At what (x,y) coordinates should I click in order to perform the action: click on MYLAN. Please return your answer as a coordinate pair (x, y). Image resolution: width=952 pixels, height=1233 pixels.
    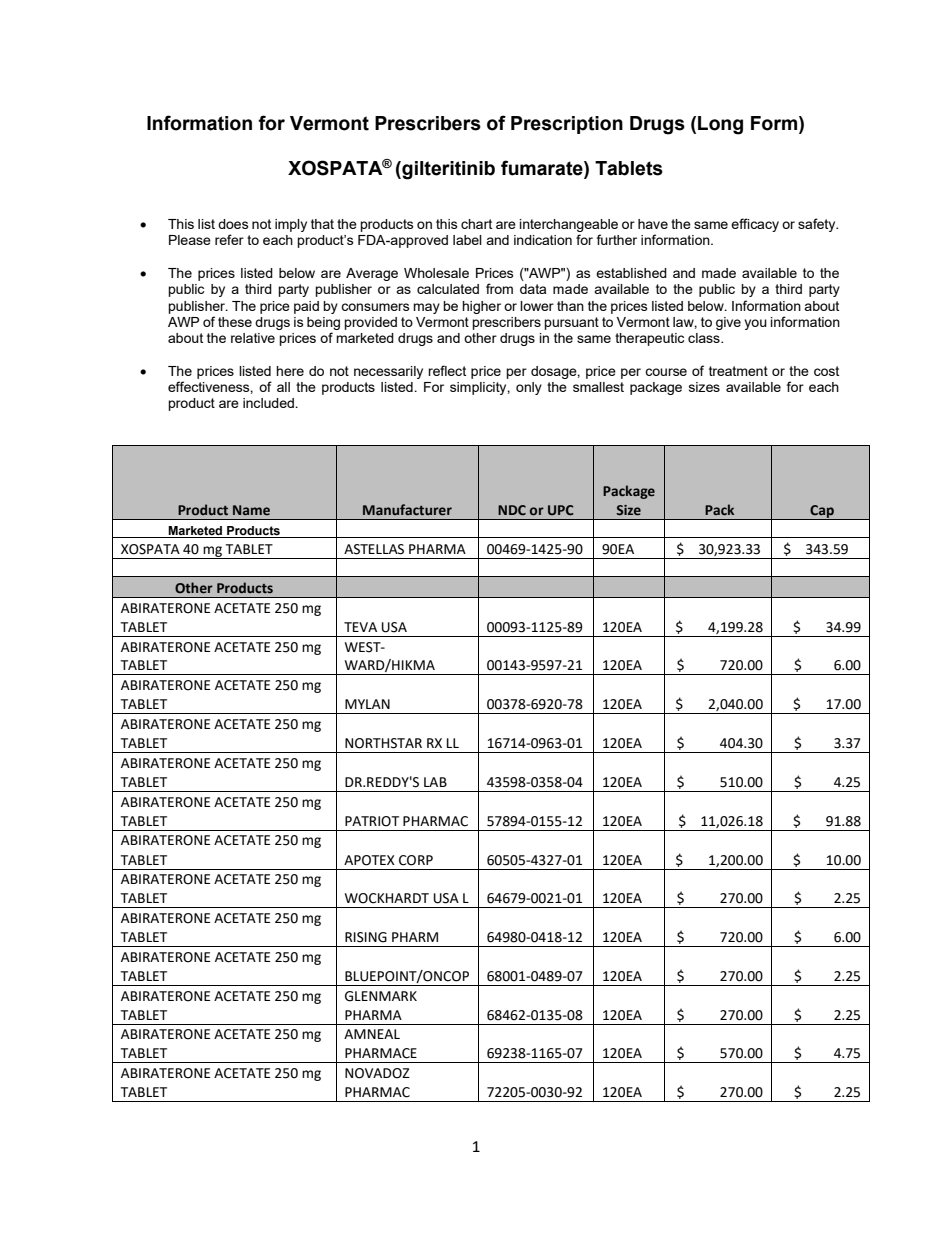
    Looking at the image, I should click on (367, 704).
